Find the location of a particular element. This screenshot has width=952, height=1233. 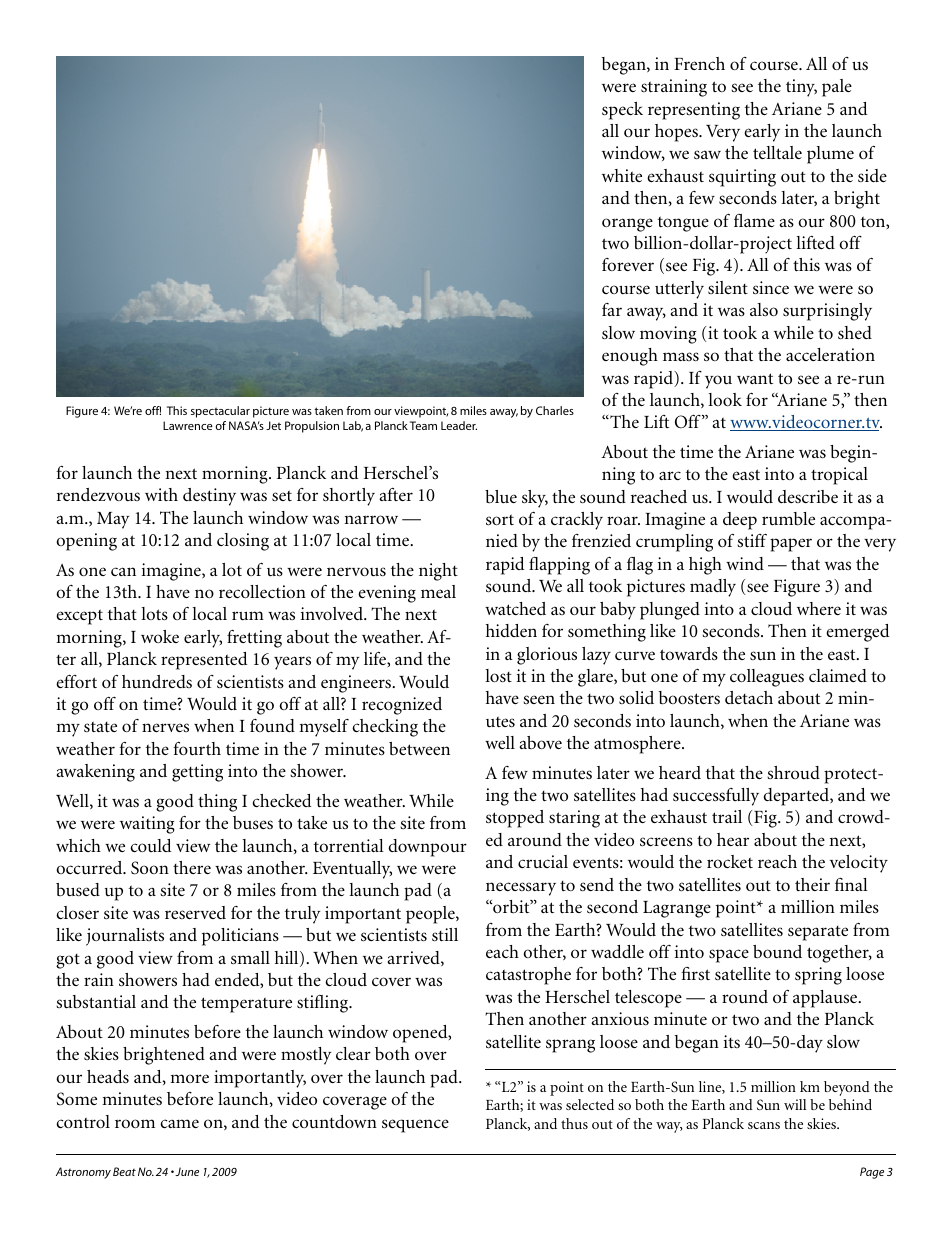

far is located at coordinates (612, 309).
